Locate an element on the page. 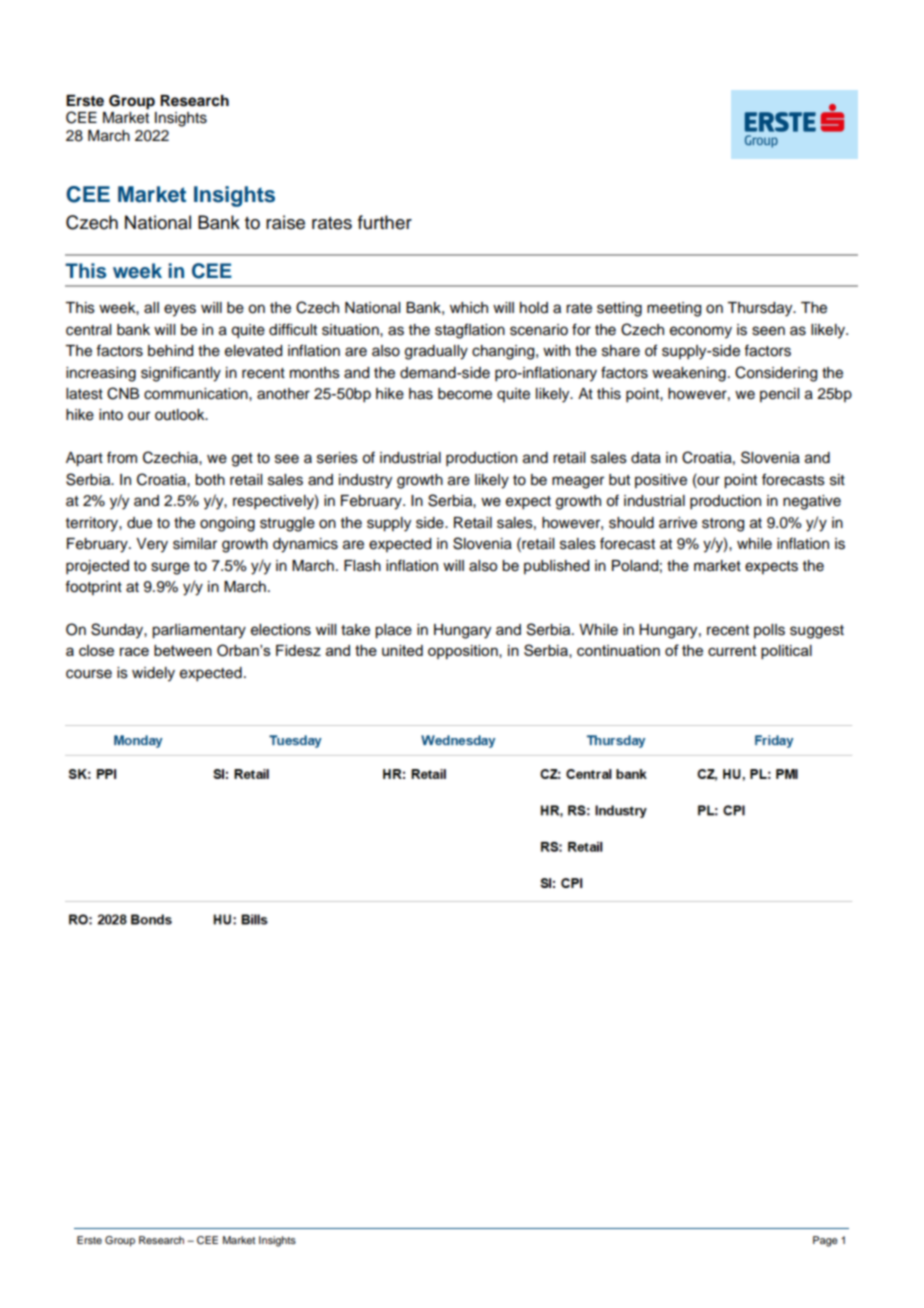 The height and width of the image is (1308, 924). political is located at coordinates (786, 652).
